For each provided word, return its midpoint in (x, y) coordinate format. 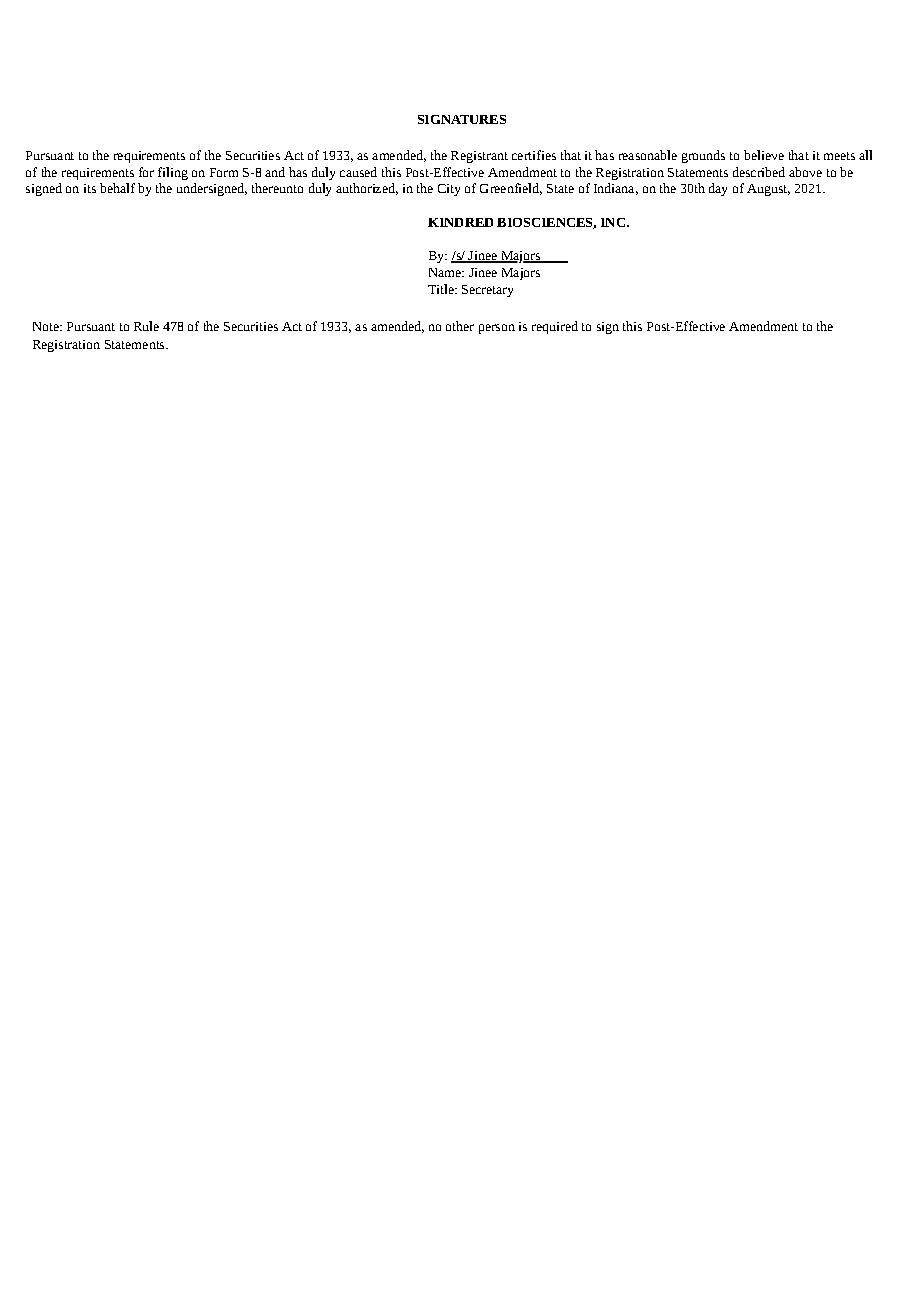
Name (446, 272)
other (460, 326)
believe (764, 155)
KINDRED (460, 222)
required (555, 327)
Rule (146, 326)
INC (613, 222)
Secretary (487, 291)
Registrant (479, 157)
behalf (117, 188)
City (449, 190)
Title (442, 289)
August (768, 190)
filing (173, 173)
